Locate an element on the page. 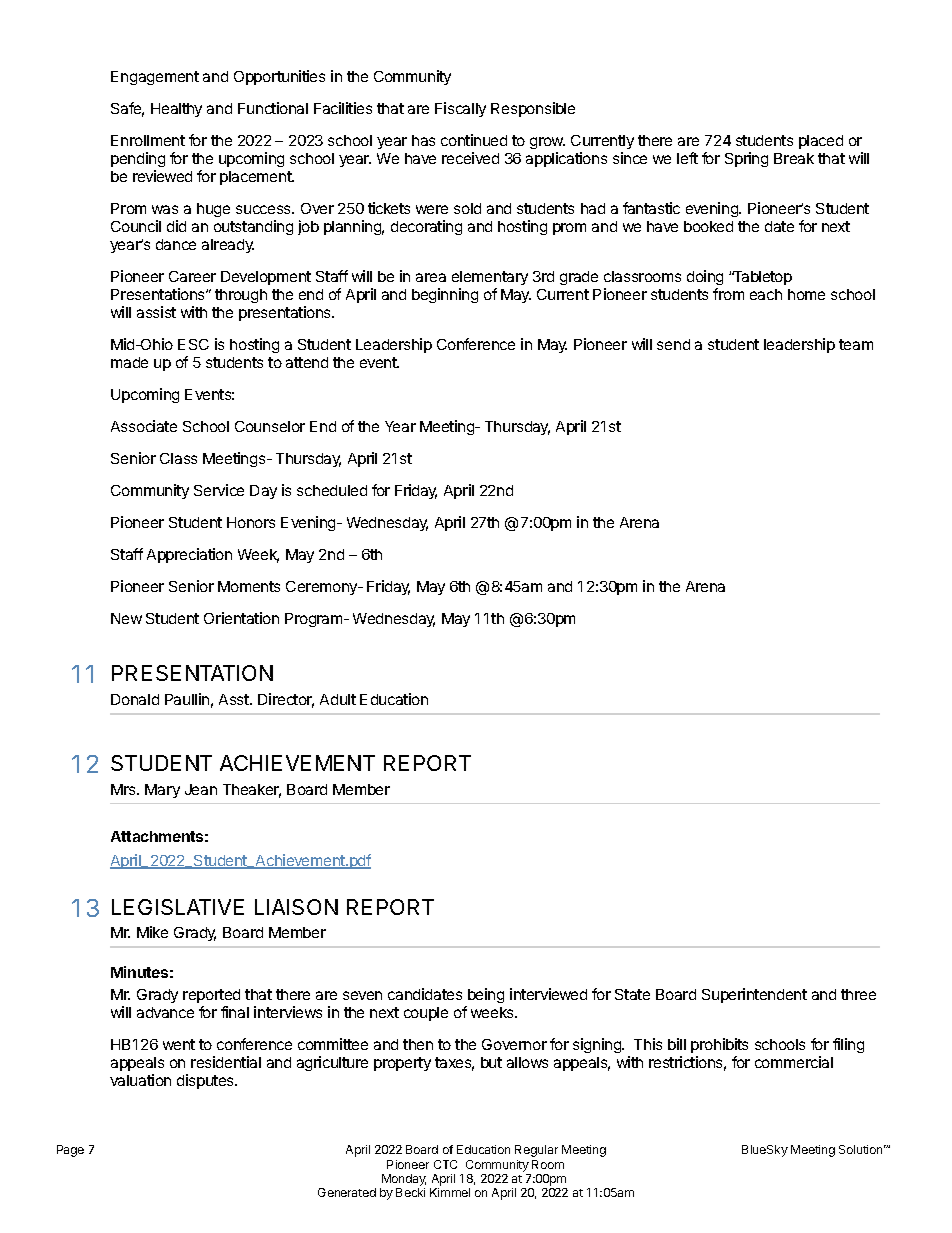 The width and height of the image is (952, 1233). being is located at coordinates (486, 995).
